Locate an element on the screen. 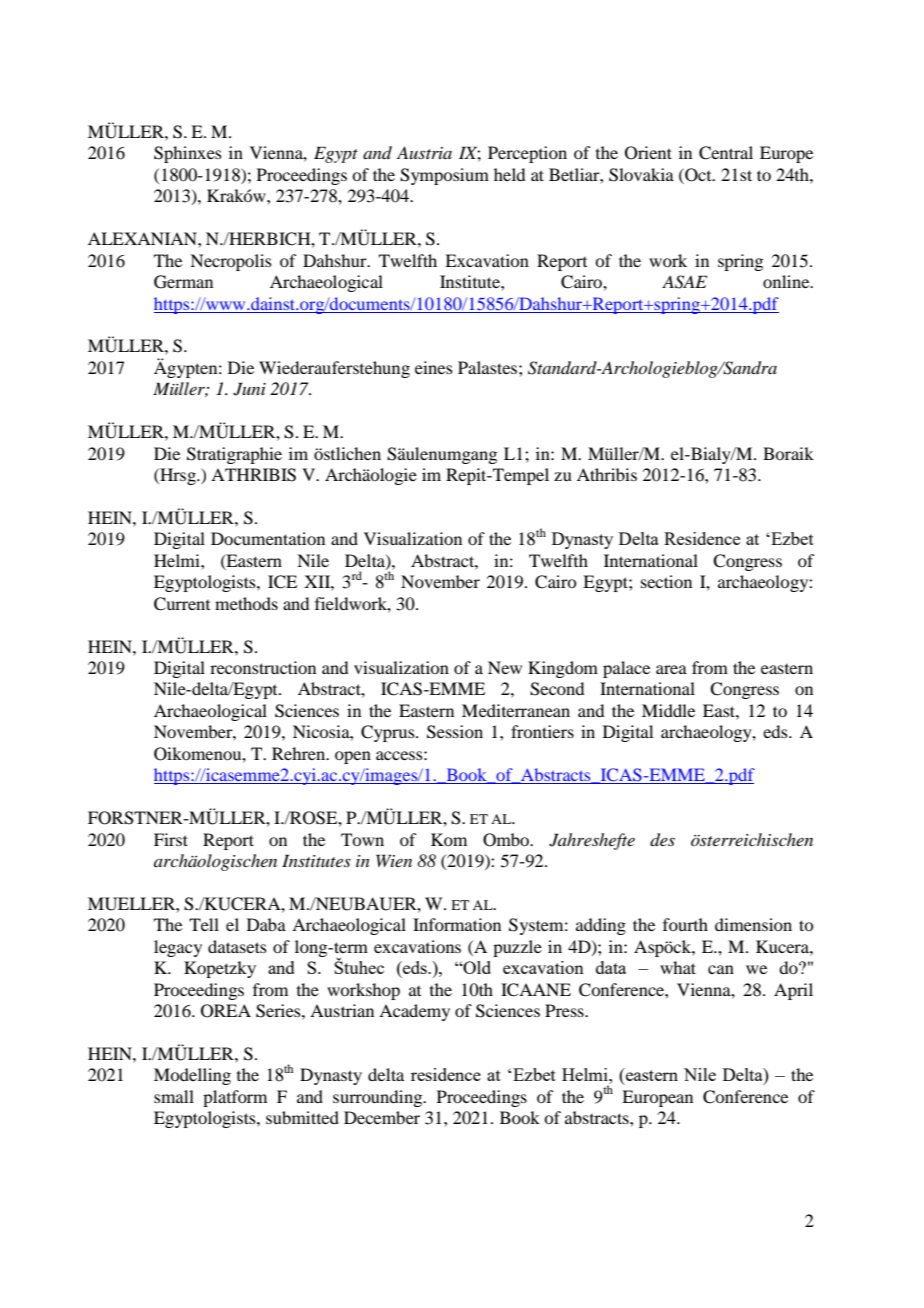  Information is located at coordinates (457, 924).
